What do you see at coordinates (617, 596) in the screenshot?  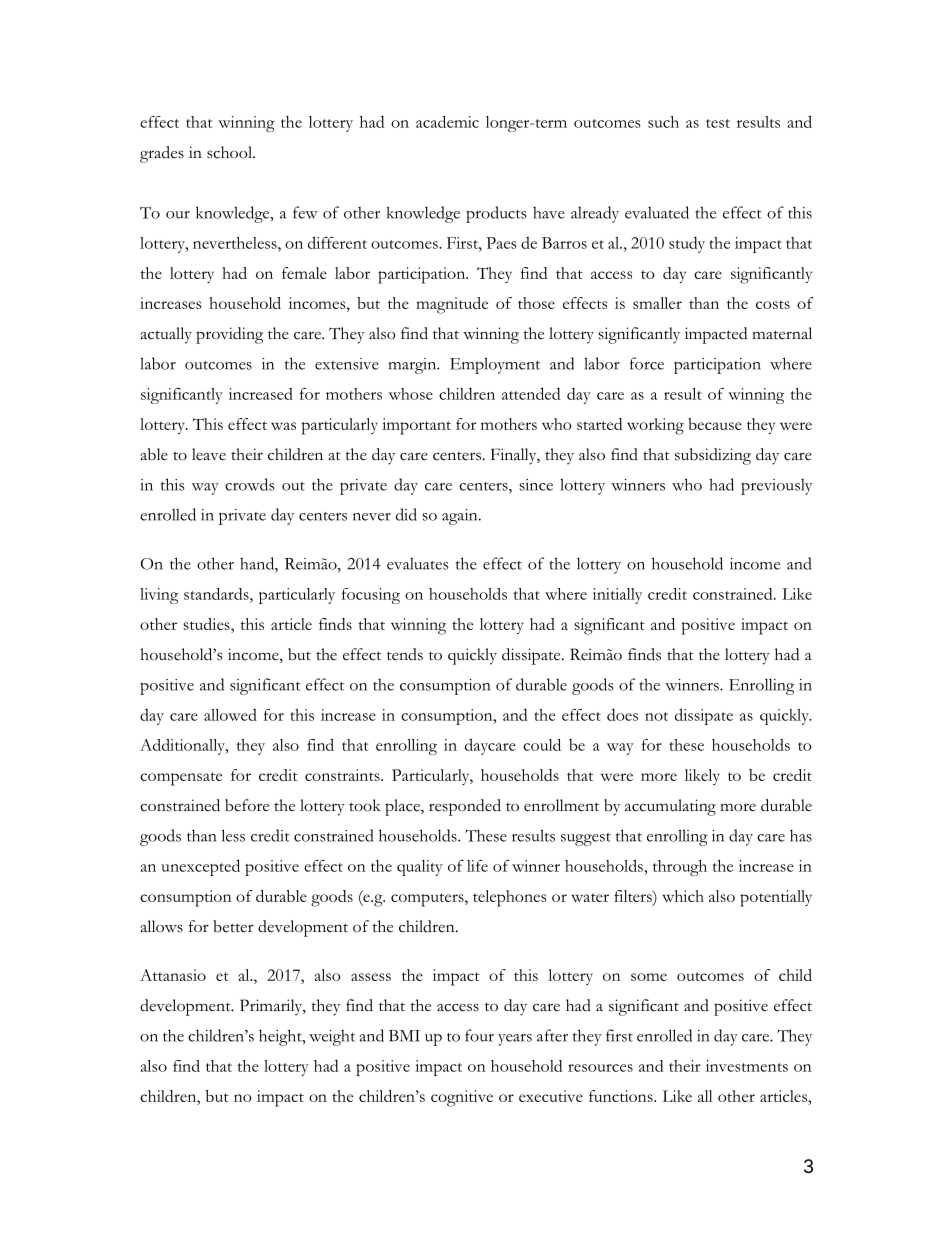 I see `initially` at bounding box center [617, 596].
